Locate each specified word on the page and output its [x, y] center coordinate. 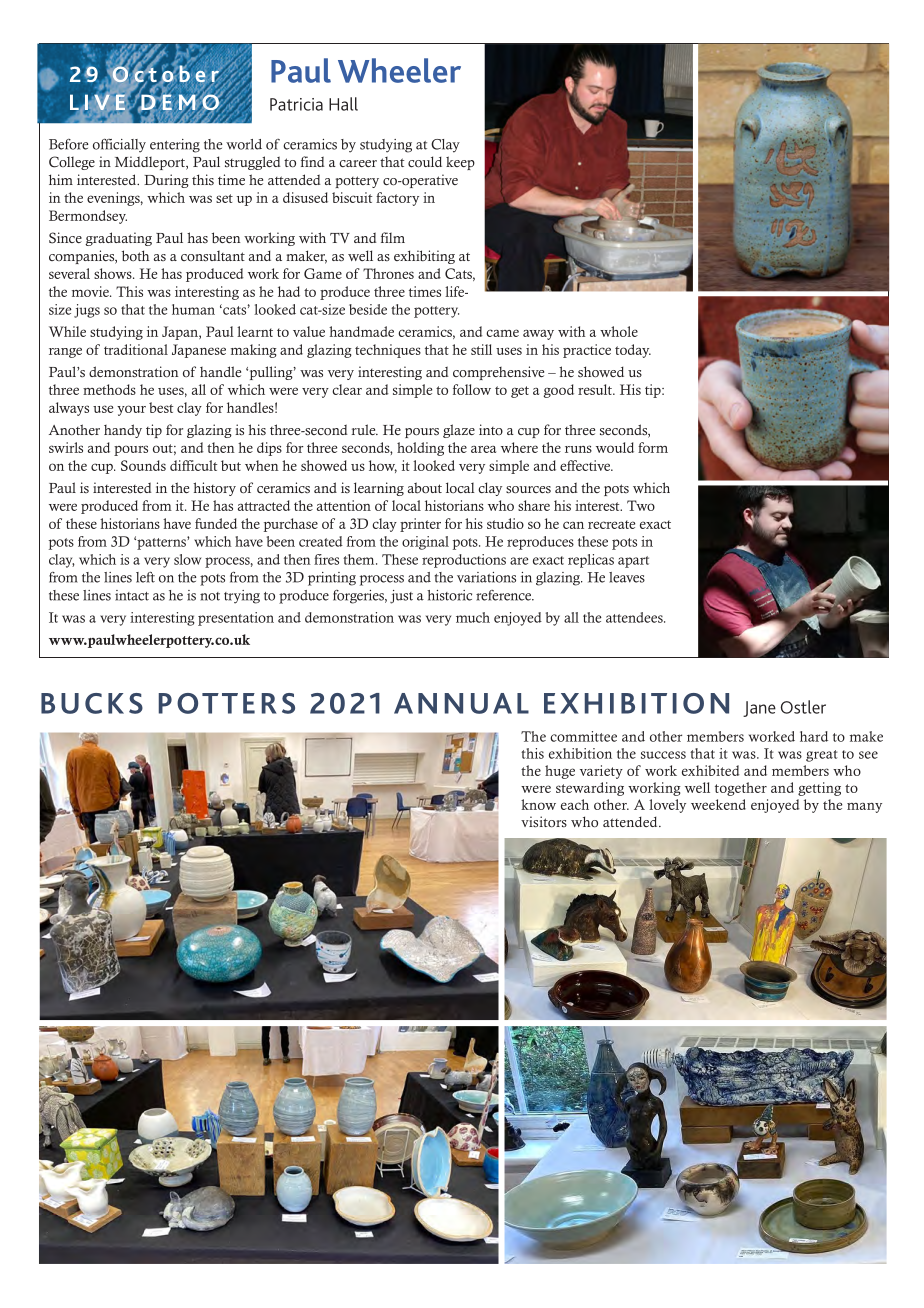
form [653, 447]
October [166, 74]
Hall [343, 104]
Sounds [143, 465]
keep [460, 163]
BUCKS [92, 703]
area [483, 449]
